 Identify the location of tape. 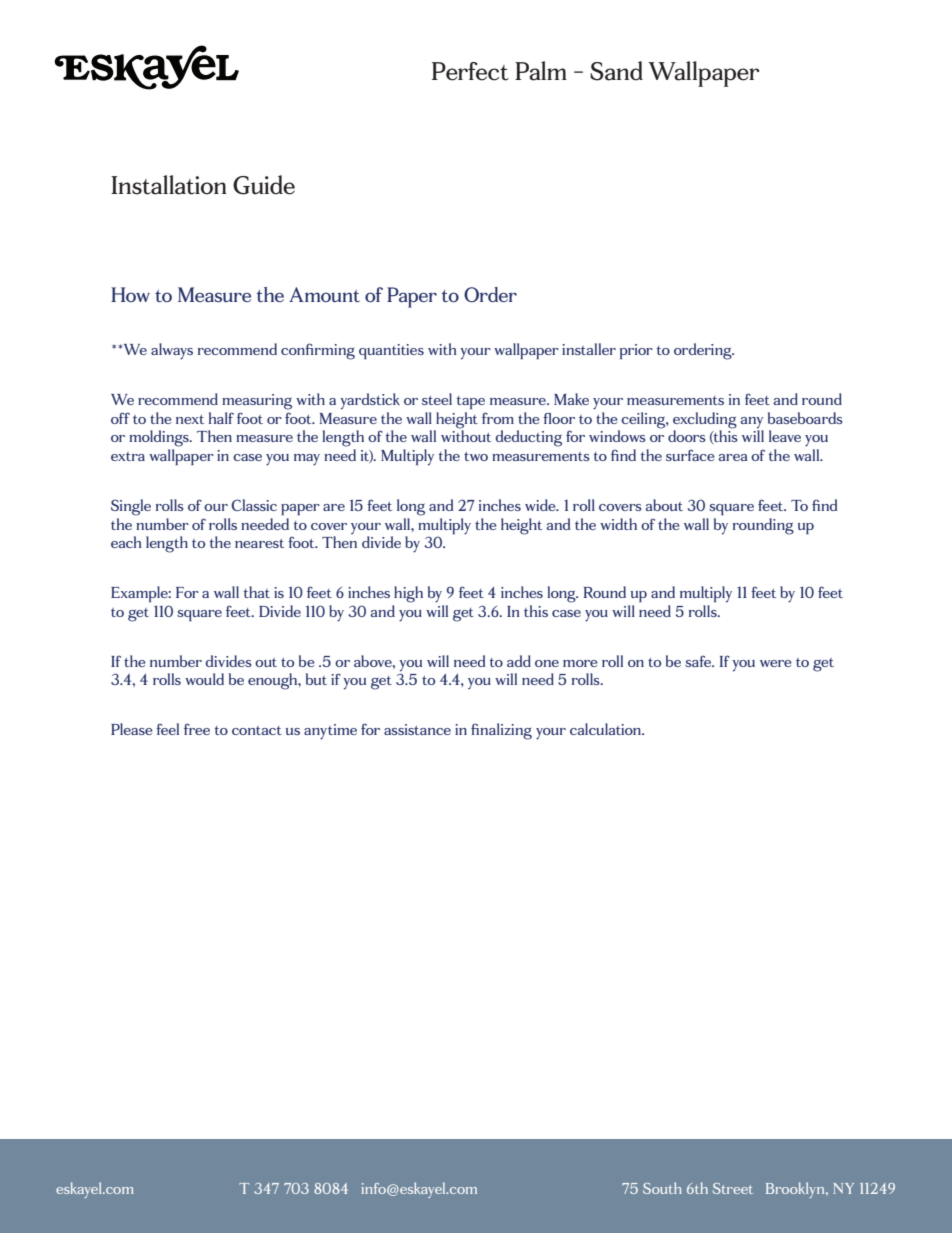
(471, 402).
